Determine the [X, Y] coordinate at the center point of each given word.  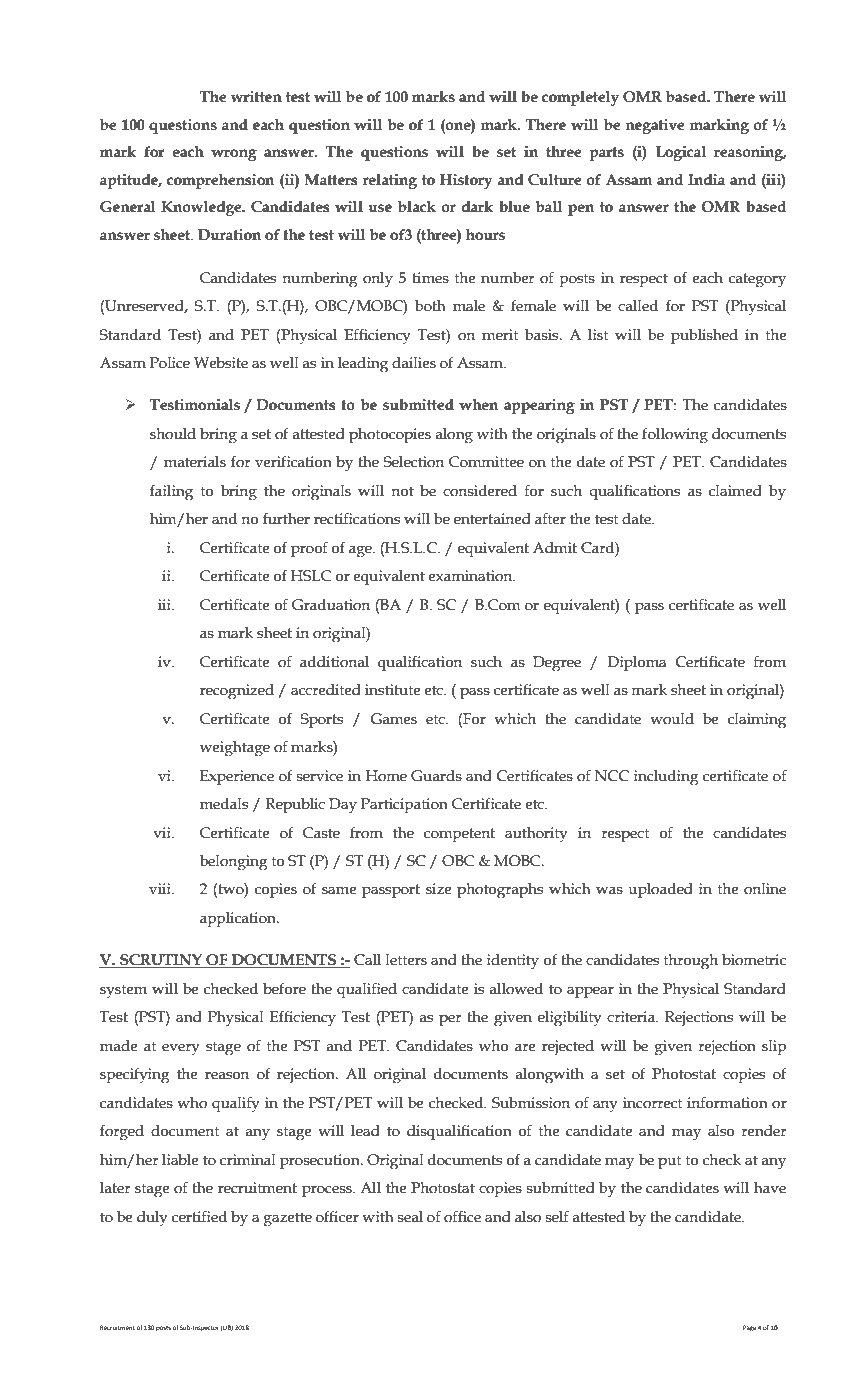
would [672, 719]
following [675, 435]
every [181, 1050]
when [478, 405]
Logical [681, 153]
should [173, 434]
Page [749, 1328]
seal [410, 1217]
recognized [237, 692]
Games [393, 719]
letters [406, 960]
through [691, 962]
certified [199, 1216]
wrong [234, 155]
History [466, 181]
